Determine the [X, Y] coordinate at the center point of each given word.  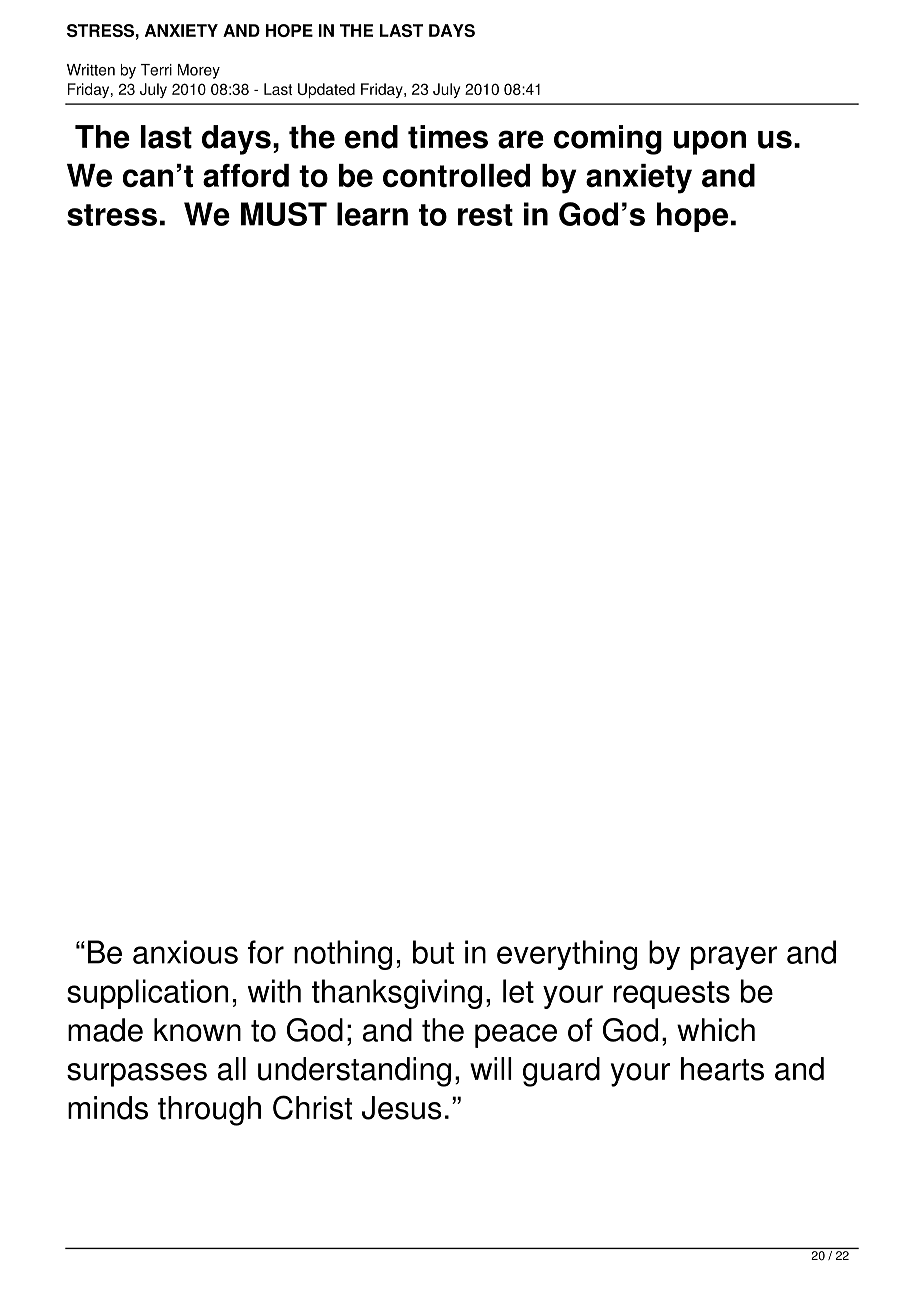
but [433, 952]
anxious [185, 952]
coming [608, 140]
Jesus [402, 1108]
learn [372, 214]
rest [485, 215]
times [448, 137]
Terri [156, 70]
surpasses [137, 1075]
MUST [284, 214]
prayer [734, 958]
